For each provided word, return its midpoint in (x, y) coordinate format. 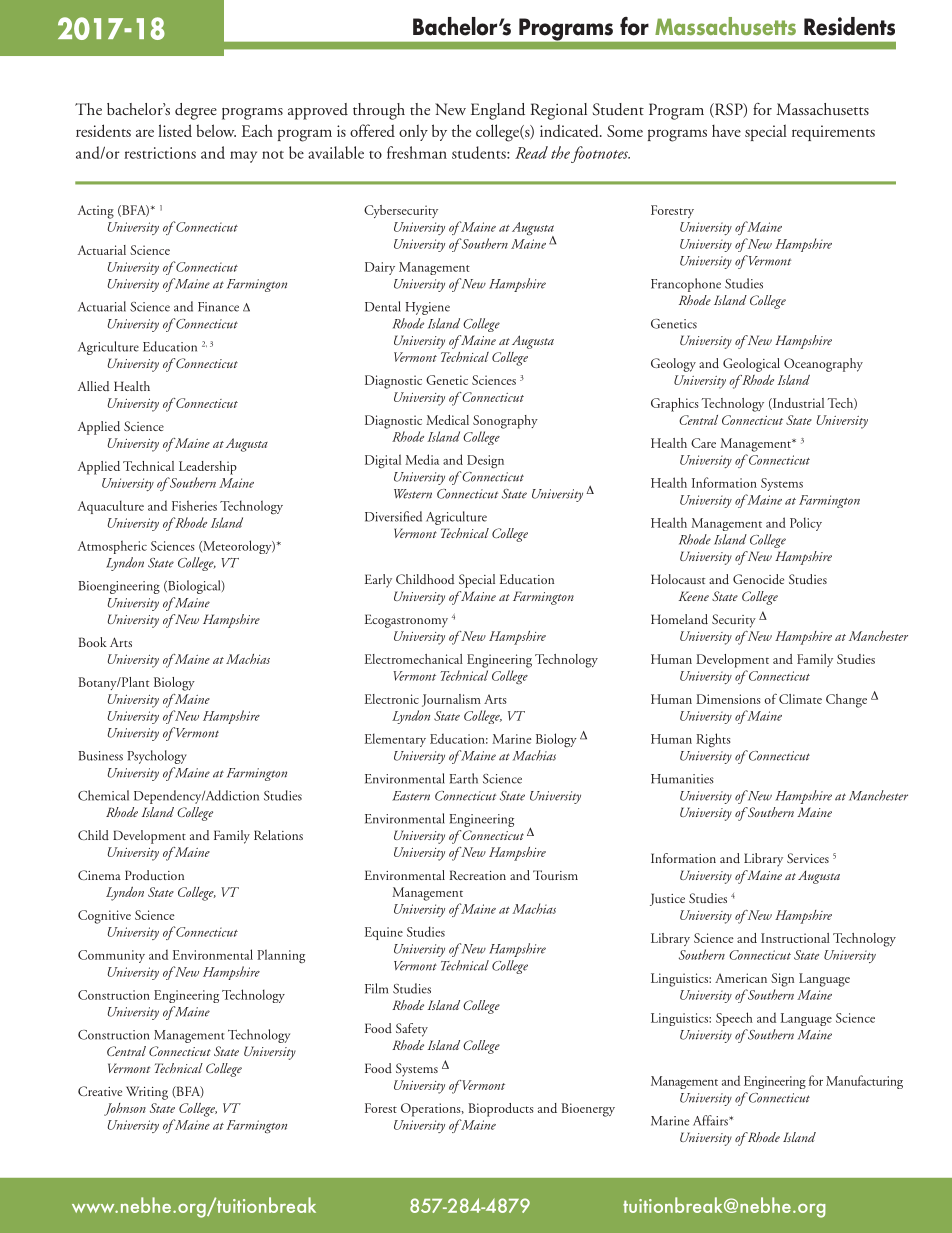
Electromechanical (414, 659)
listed (175, 130)
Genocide (758, 579)
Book (93, 642)
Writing (147, 1093)
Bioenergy (588, 1110)
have (726, 131)
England (498, 111)
